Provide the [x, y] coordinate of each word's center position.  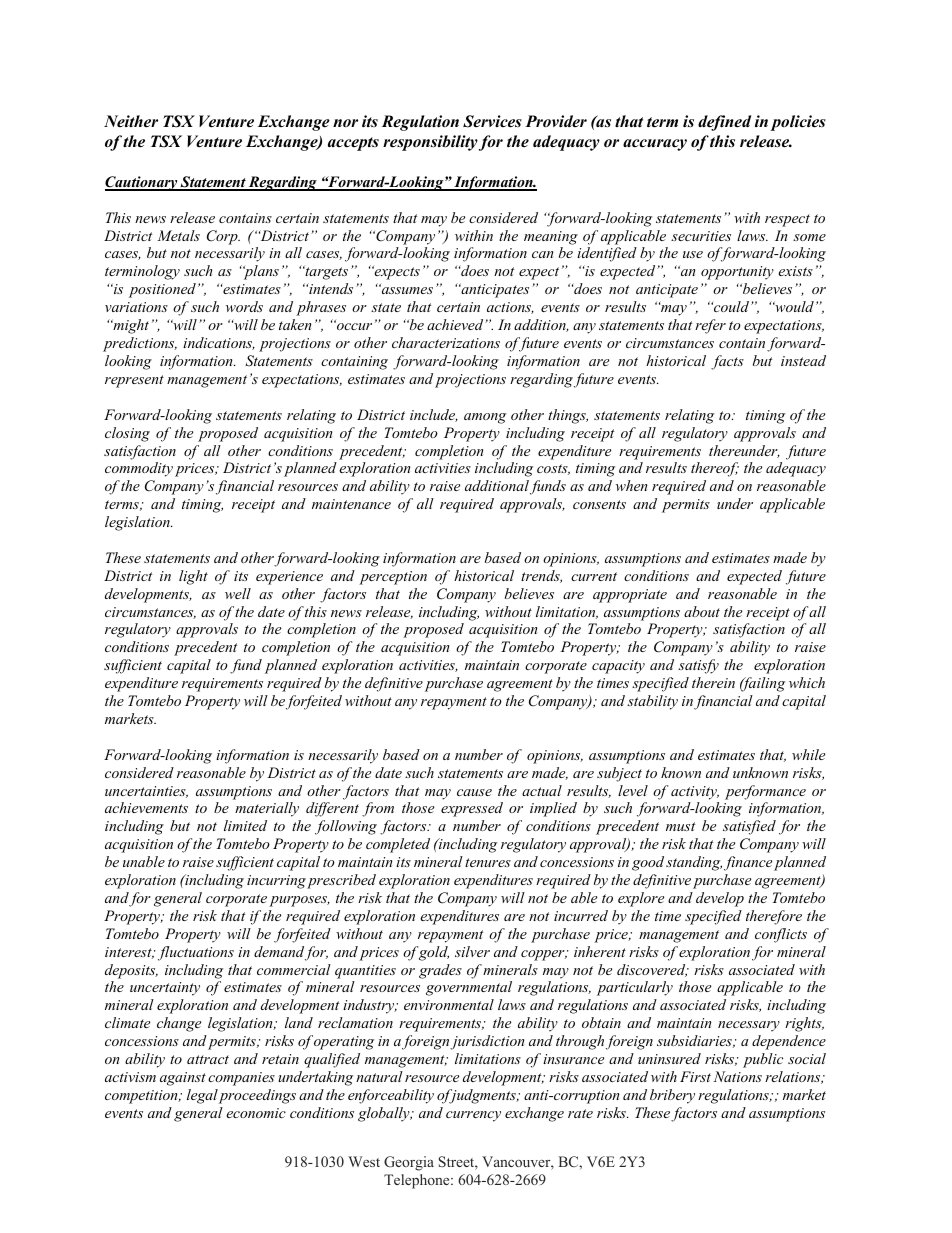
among [485, 418]
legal [202, 1096]
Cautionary [142, 183]
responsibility [430, 143]
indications [219, 343]
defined [724, 123]
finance [748, 863]
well [238, 593]
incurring [276, 882]
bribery [672, 1096]
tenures [488, 862]
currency [473, 1116]
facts [727, 362]
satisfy [698, 666]
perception [393, 578]
